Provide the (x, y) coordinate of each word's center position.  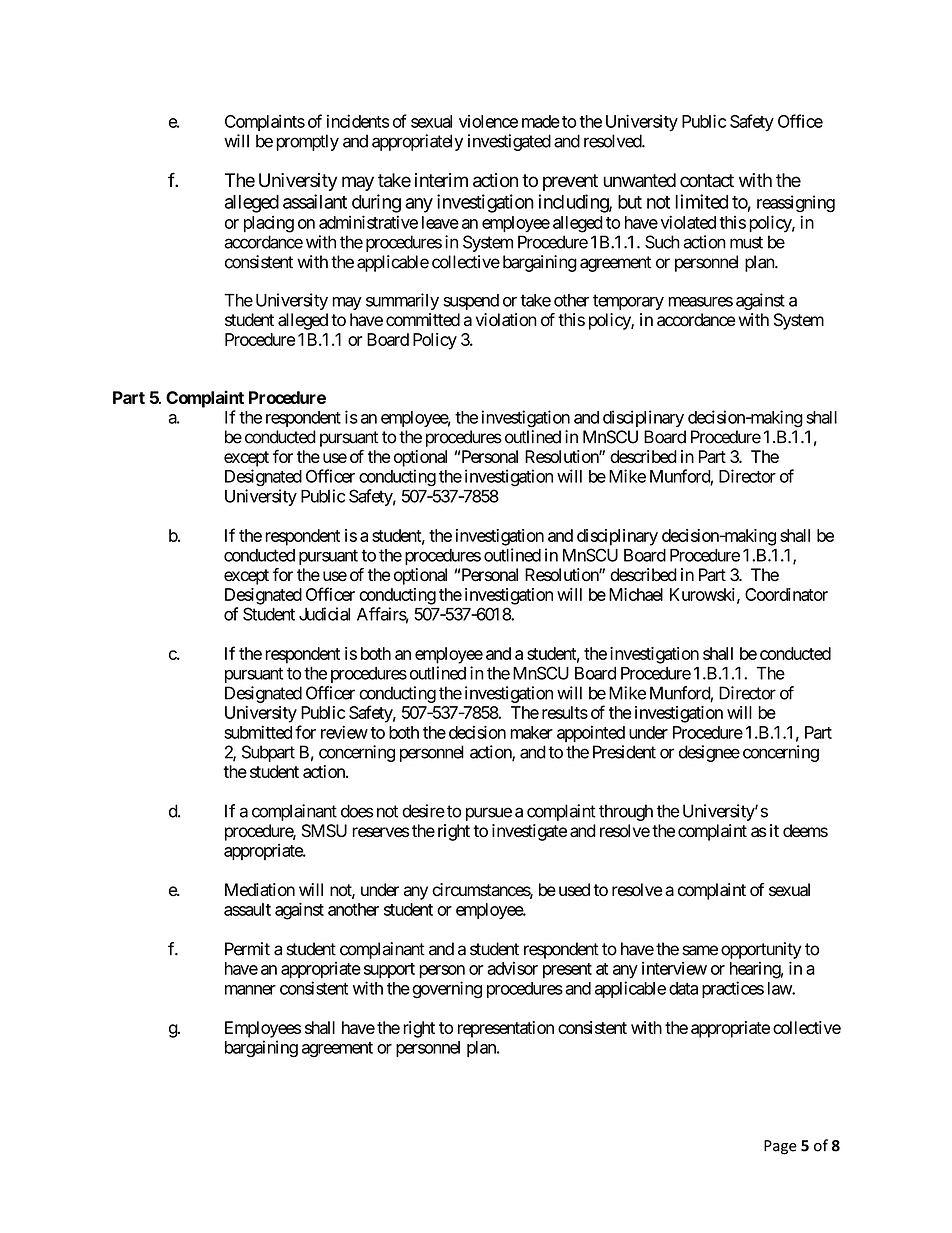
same (700, 950)
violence (488, 121)
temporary (628, 302)
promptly (307, 142)
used (574, 890)
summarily (402, 301)
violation (506, 320)
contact (707, 181)
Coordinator (786, 594)
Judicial (324, 614)
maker (531, 732)
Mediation (260, 890)
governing (447, 990)
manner (250, 990)
